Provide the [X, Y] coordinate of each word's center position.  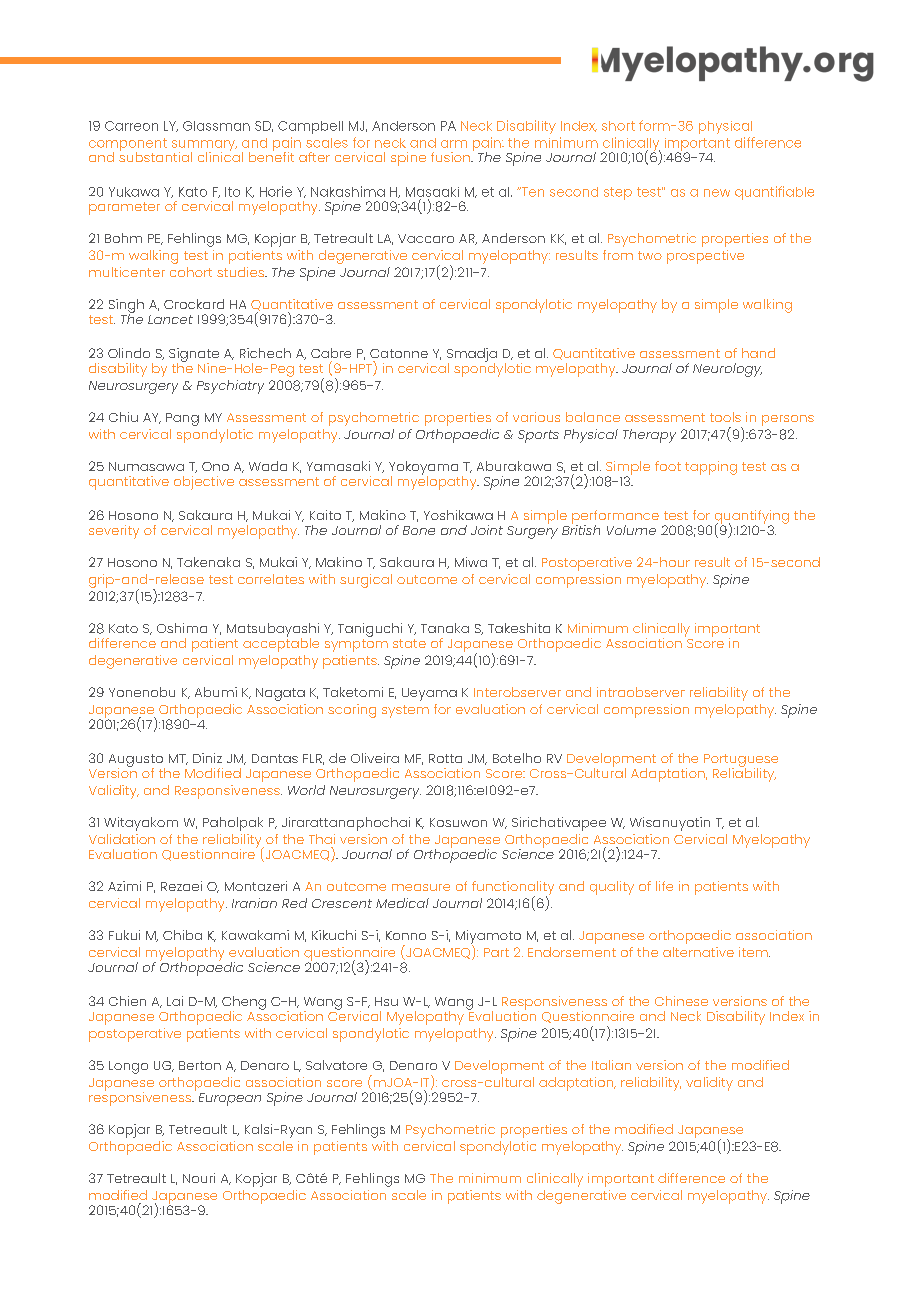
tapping [711, 468]
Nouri [199, 1178]
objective [204, 483]
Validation [122, 839]
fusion [451, 157]
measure [421, 887]
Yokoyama [423, 469]
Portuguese [741, 761]
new [717, 193]
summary [204, 146]
